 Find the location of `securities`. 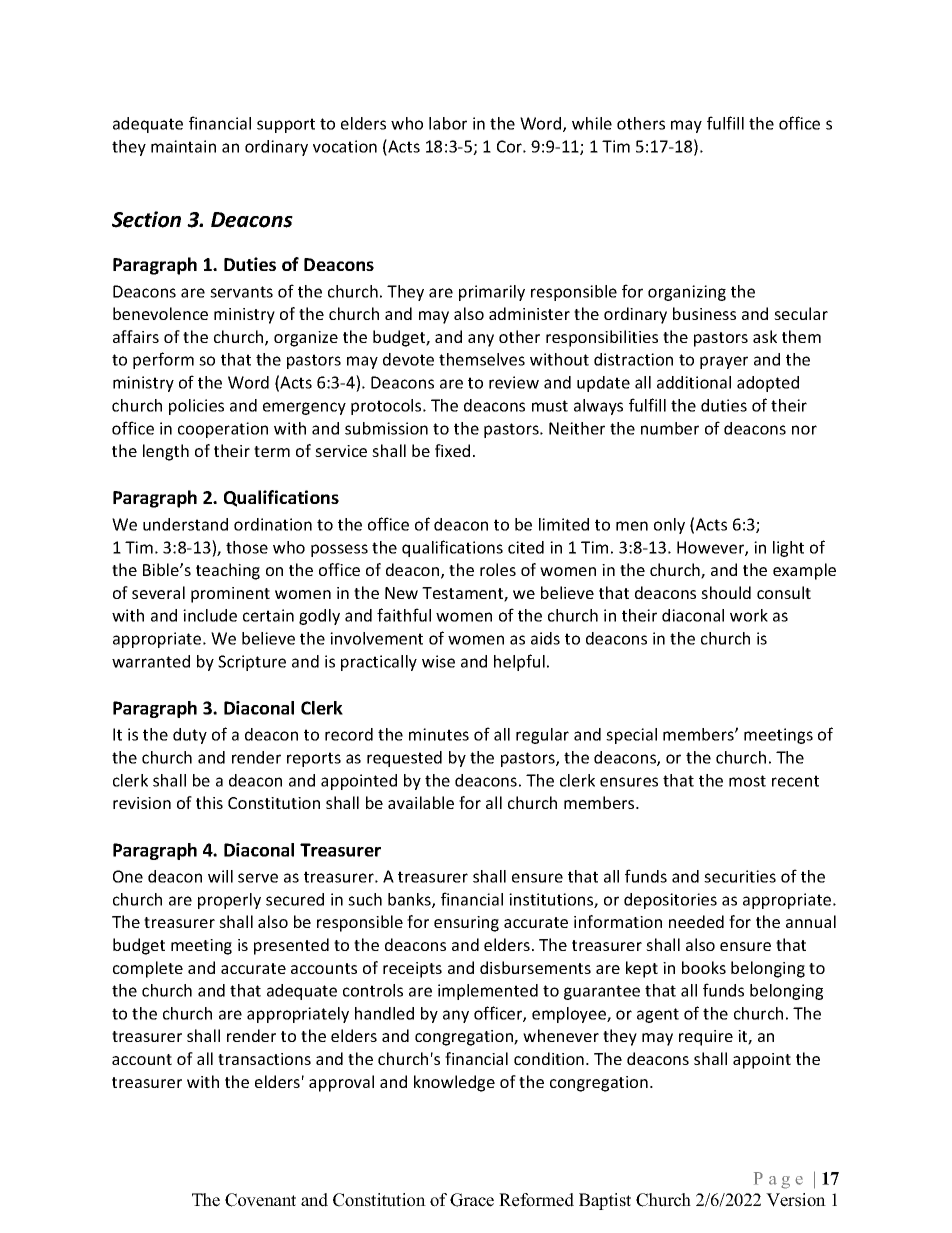

securities is located at coordinates (740, 876).
